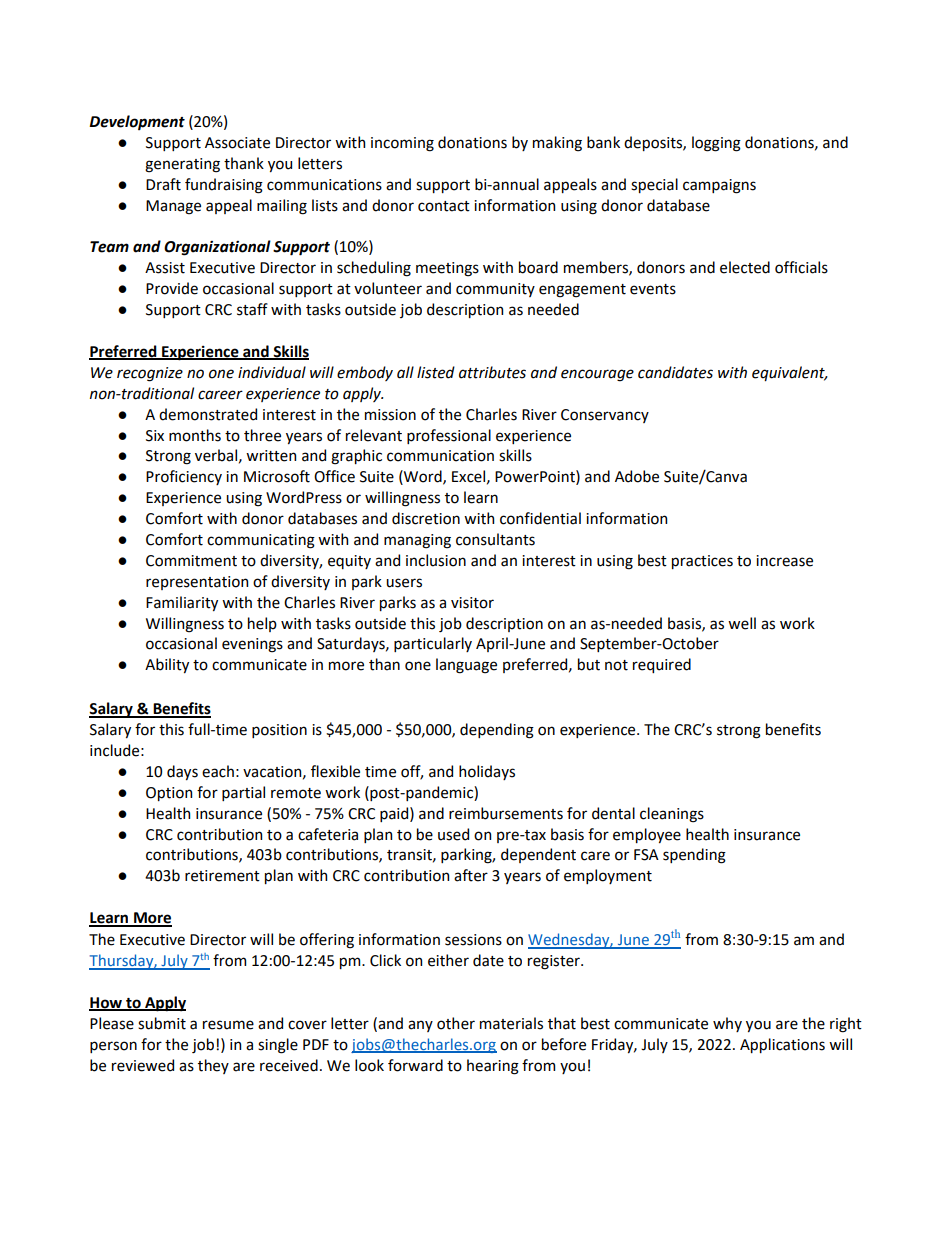 This screenshot has height=1233, width=952. Describe the element at coordinates (716, 144) in the screenshot. I see `logging` at that location.
